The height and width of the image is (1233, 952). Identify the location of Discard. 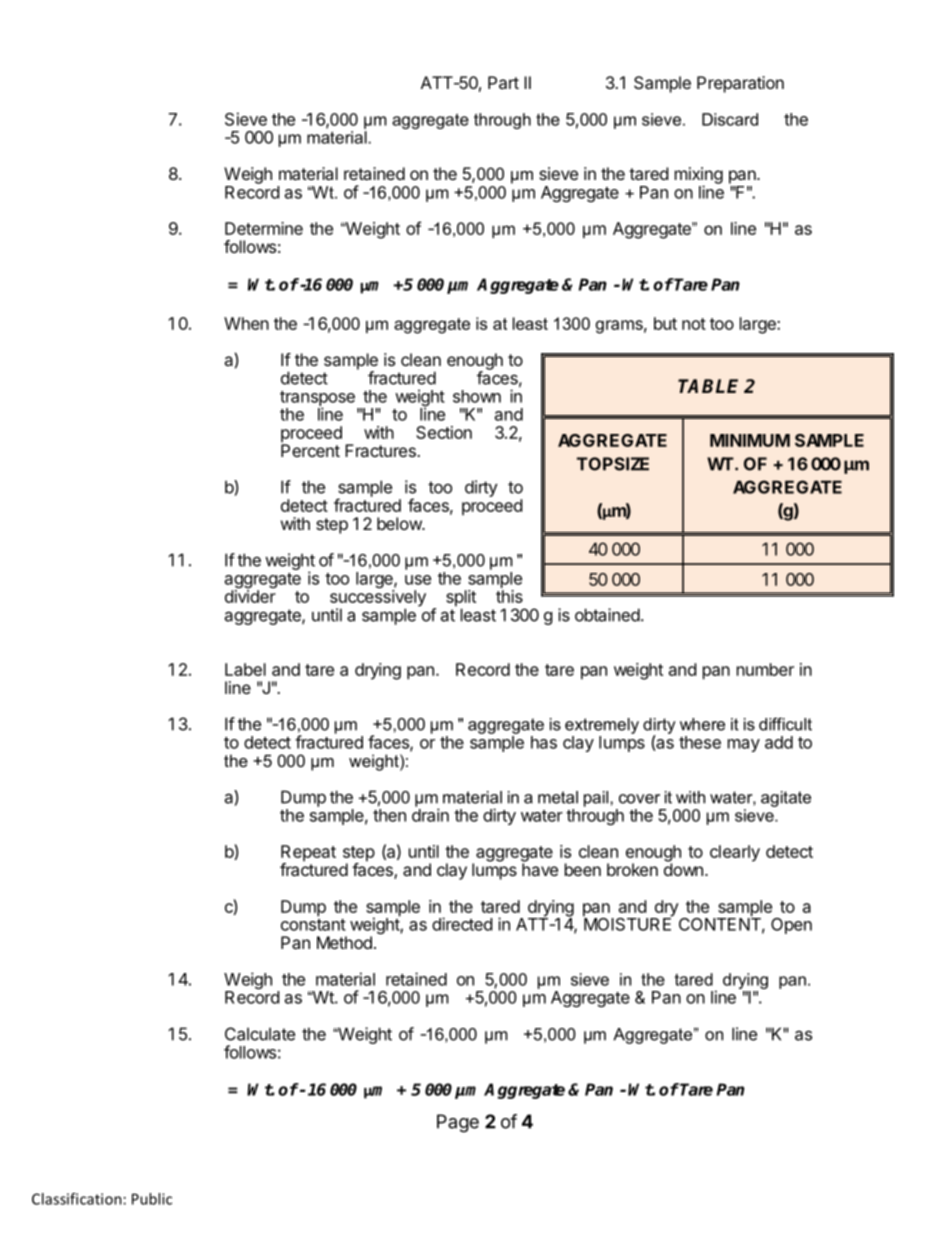
(730, 119).
